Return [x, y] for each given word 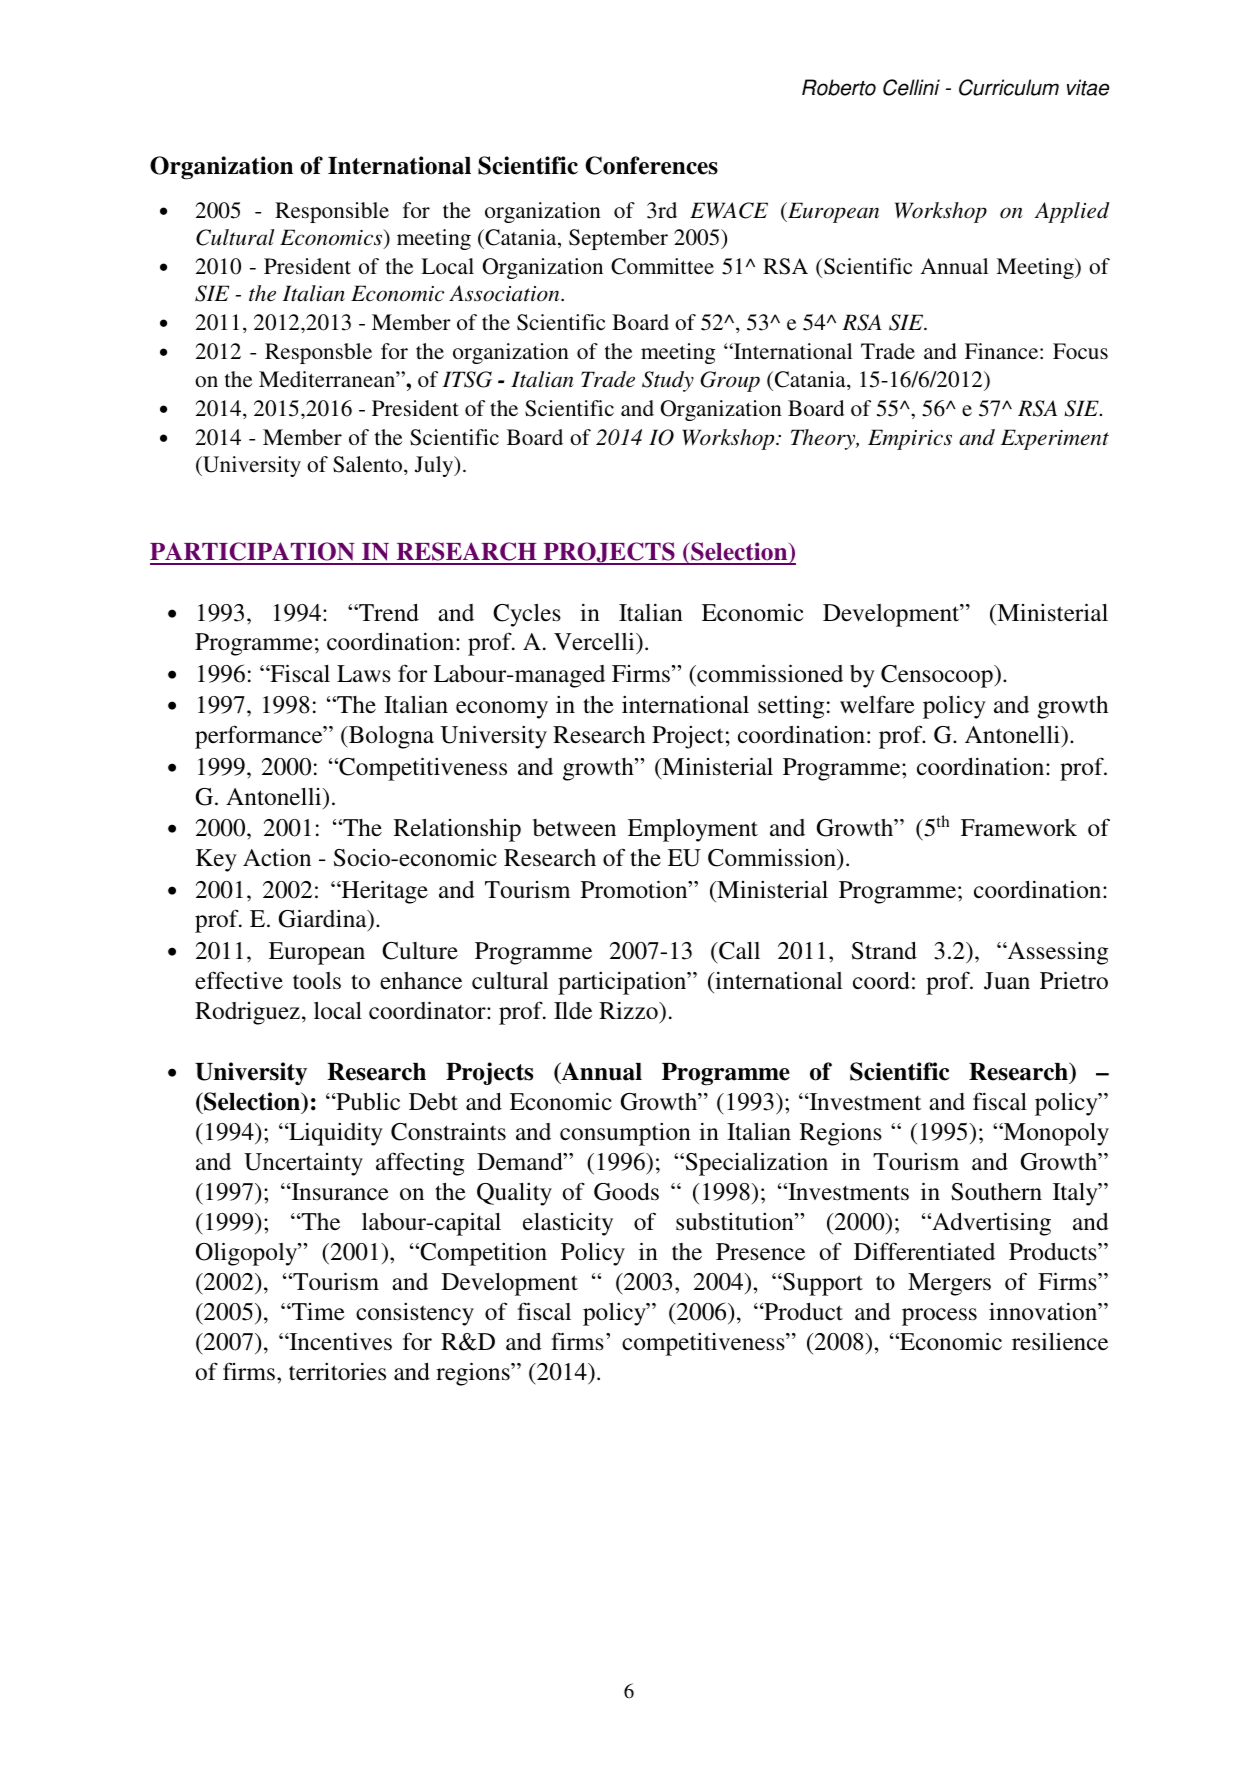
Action [277, 857]
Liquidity [335, 1134]
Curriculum [1009, 87]
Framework [1019, 828]
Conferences [651, 165]
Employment [693, 830]
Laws [364, 674]
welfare [877, 704]
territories [337, 1371]
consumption [625, 1134]
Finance [1003, 351]
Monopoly [1055, 1134]
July [435, 466]
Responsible [332, 212]
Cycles [527, 615]
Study [668, 381]
